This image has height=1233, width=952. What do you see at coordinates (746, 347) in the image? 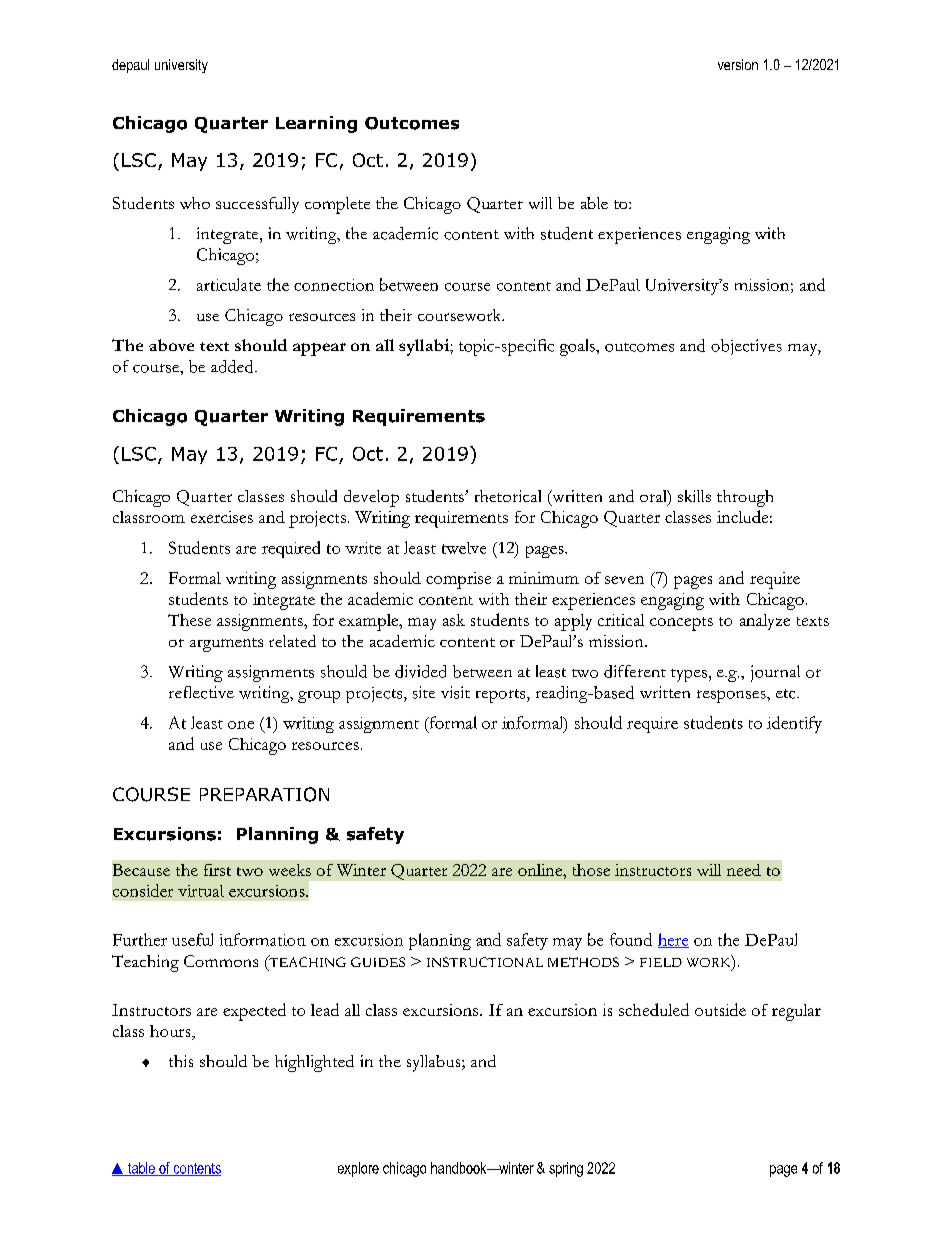
I see `objectives` at bounding box center [746, 347].
